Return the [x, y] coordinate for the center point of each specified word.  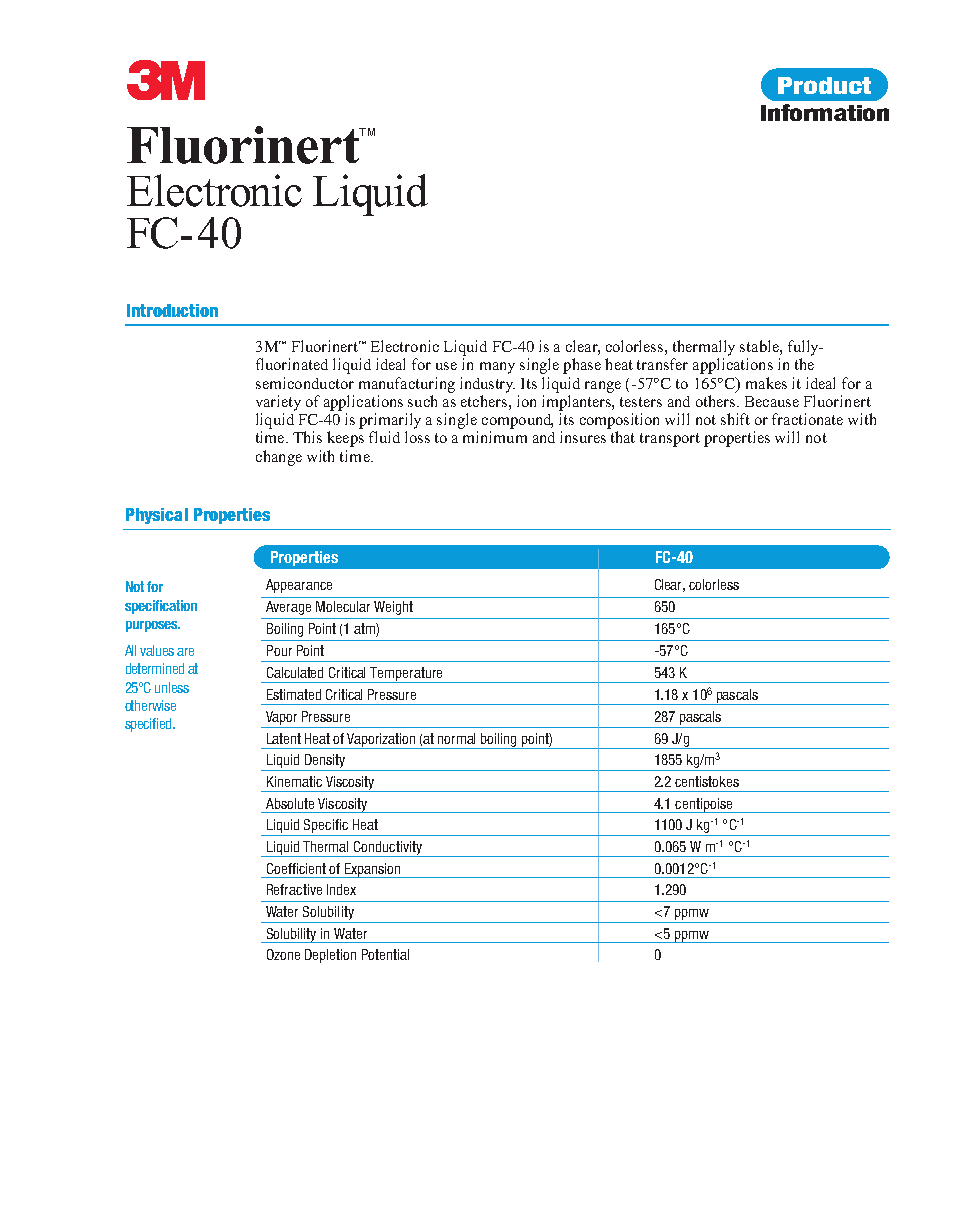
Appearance [299, 586]
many [497, 368]
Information [825, 112]
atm [365, 630]
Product [824, 85]
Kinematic [294, 781]
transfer [662, 364]
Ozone [283, 954]
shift [735, 419]
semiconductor [305, 383]
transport [670, 440]
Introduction [172, 310]
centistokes [707, 781]
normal [456, 738]
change [279, 458]
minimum [495, 437]
